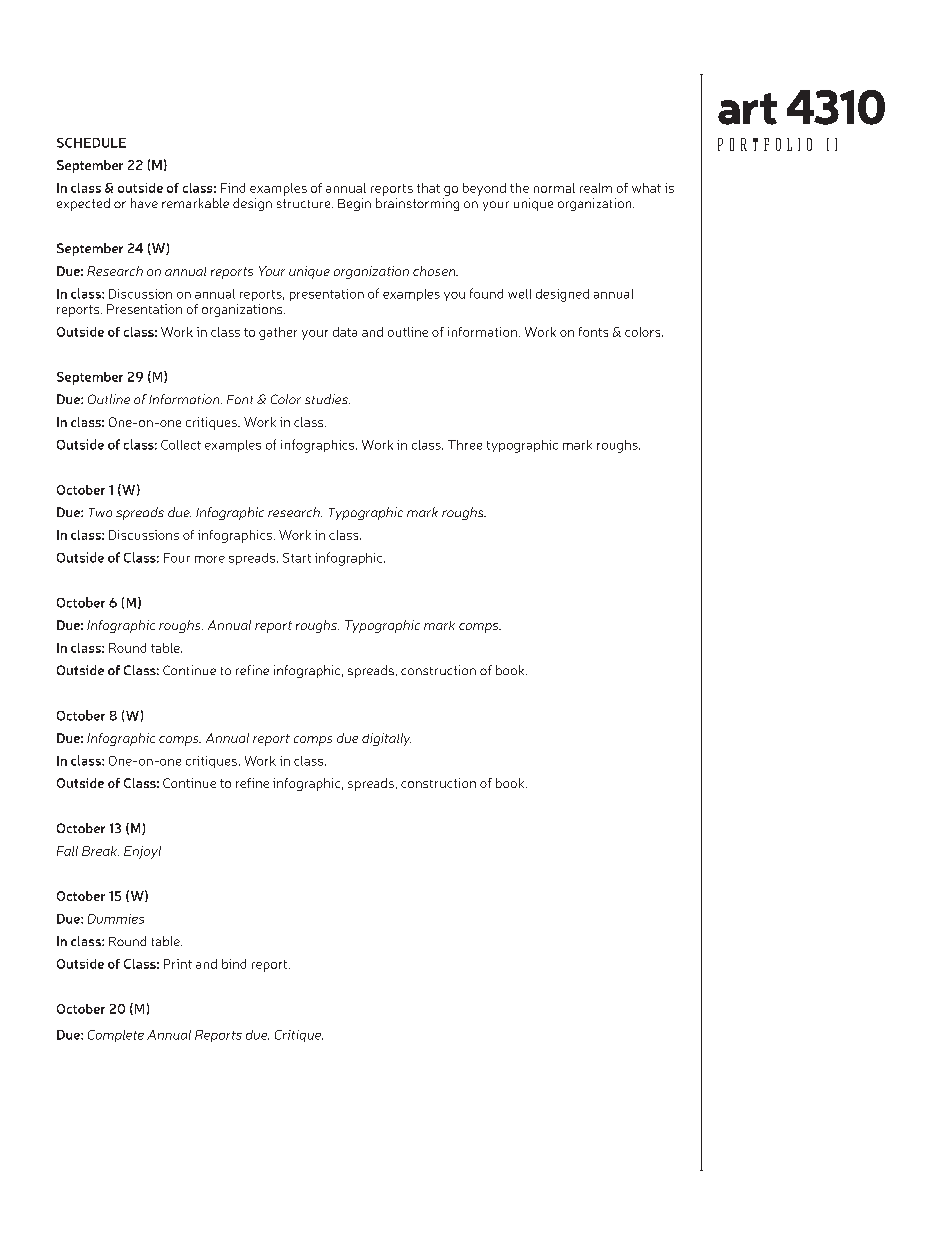 The image size is (952, 1233). Describe the element at coordinates (116, 1036) in the screenshot. I see `Complete` at that location.
